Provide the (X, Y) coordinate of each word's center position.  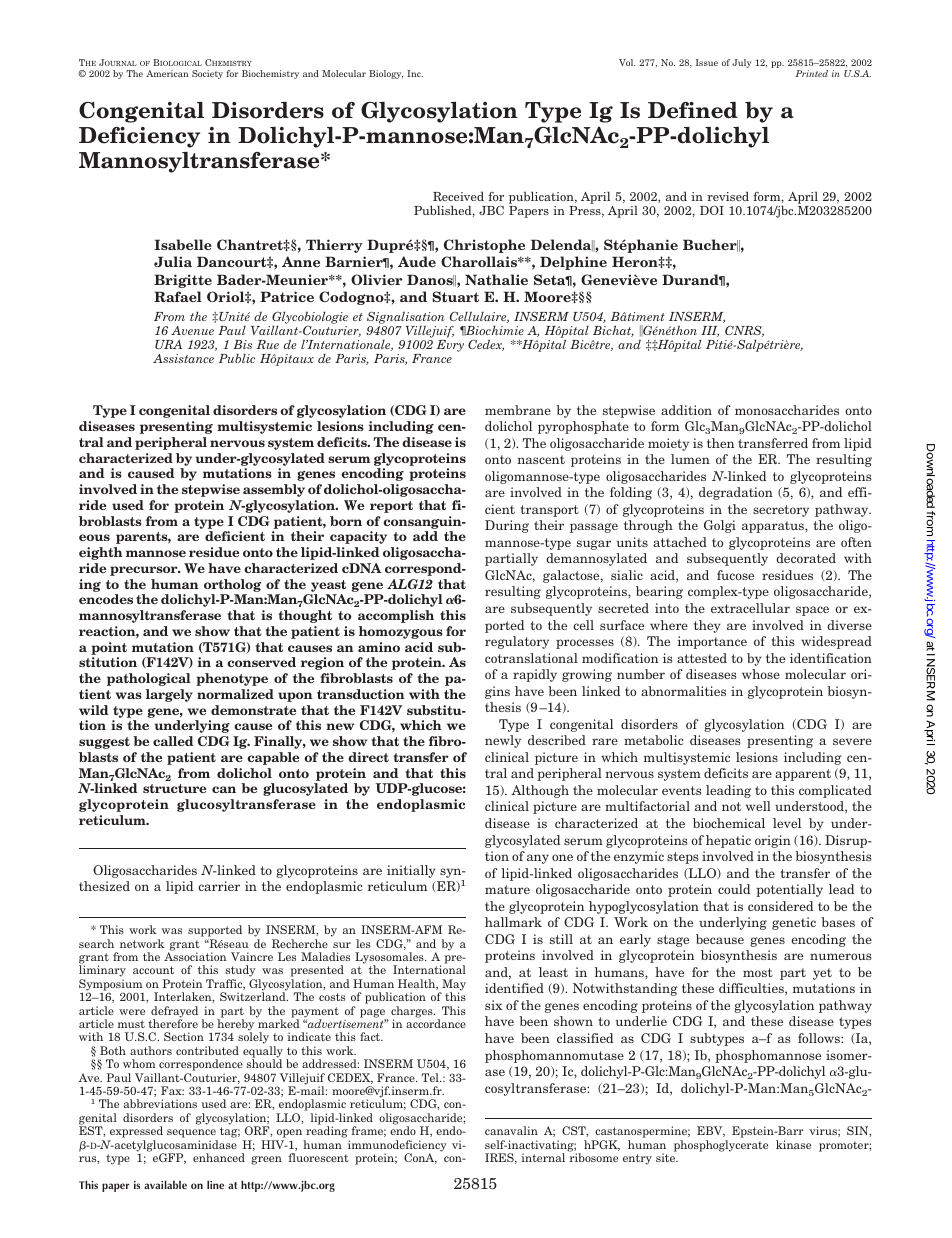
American (167, 73)
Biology (386, 74)
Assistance (183, 358)
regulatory (517, 642)
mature (507, 889)
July (741, 63)
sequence (191, 1133)
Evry (450, 346)
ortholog (232, 585)
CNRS (744, 331)
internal (543, 1157)
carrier (219, 886)
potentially (789, 890)
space (812, 611)
